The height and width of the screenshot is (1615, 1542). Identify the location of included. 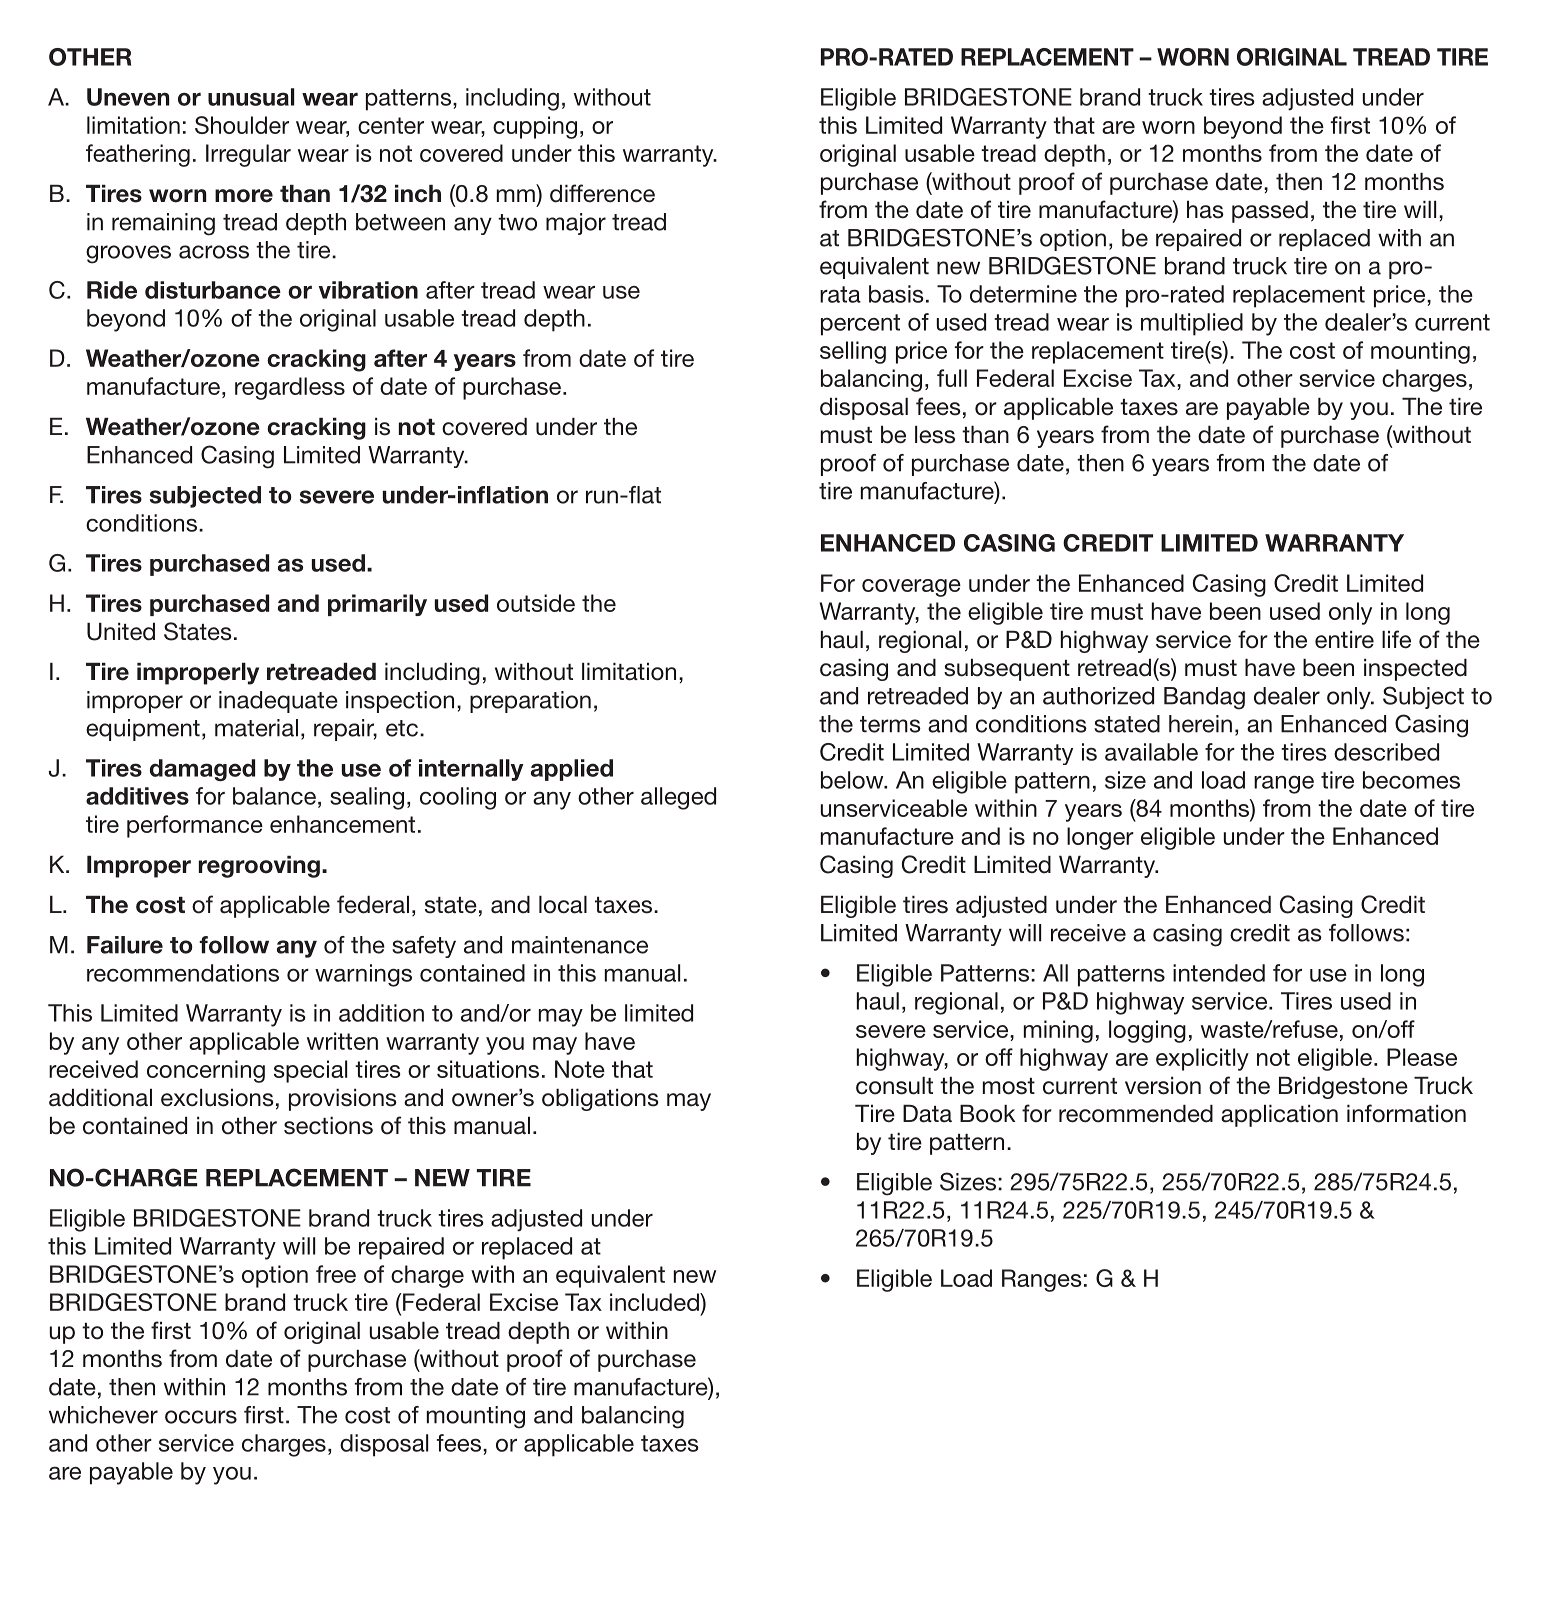
(655, 1302).
